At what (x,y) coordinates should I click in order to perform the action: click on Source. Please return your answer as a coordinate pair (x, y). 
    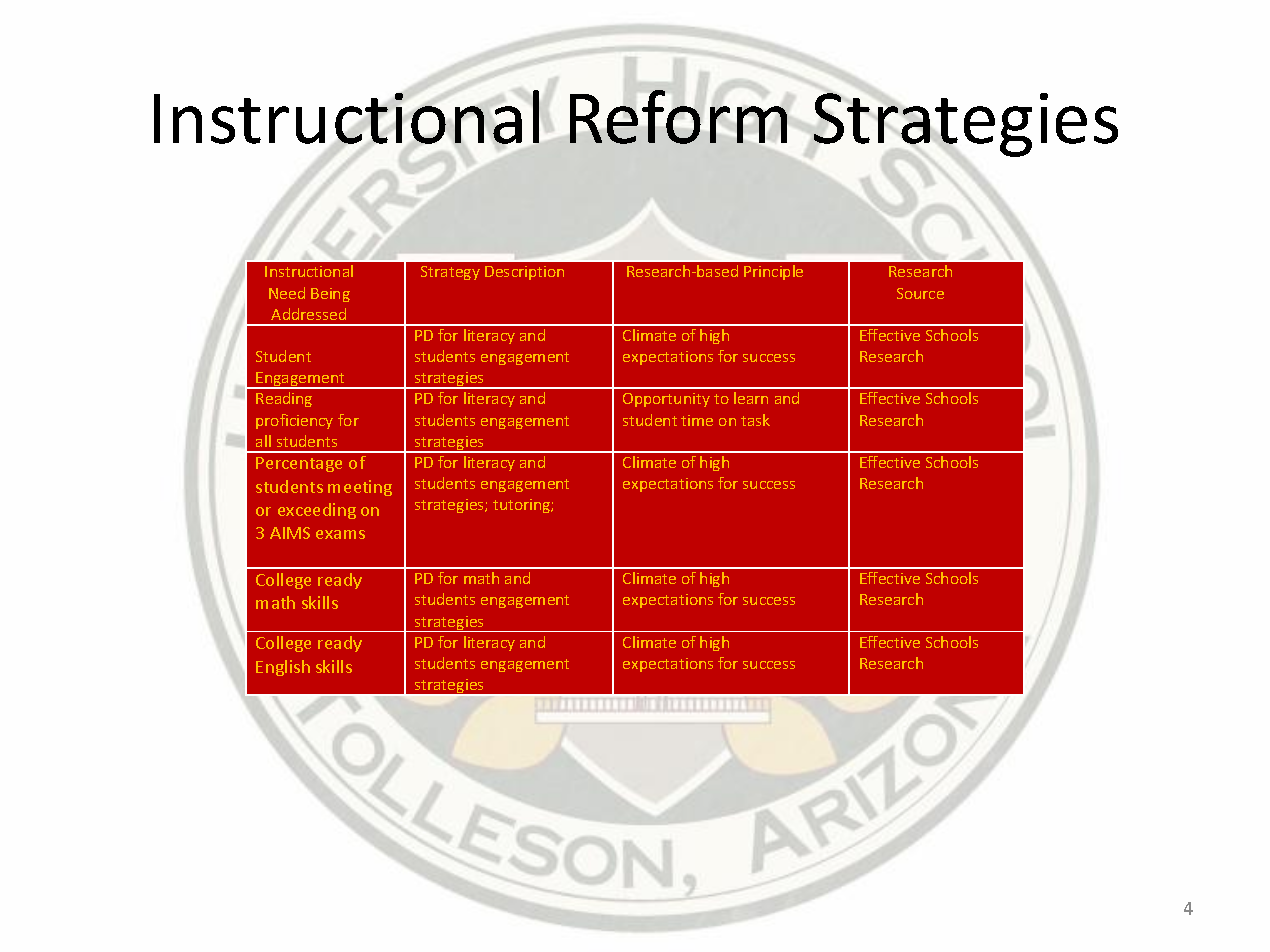
    Looking at the image, I should click on (920, 293).
